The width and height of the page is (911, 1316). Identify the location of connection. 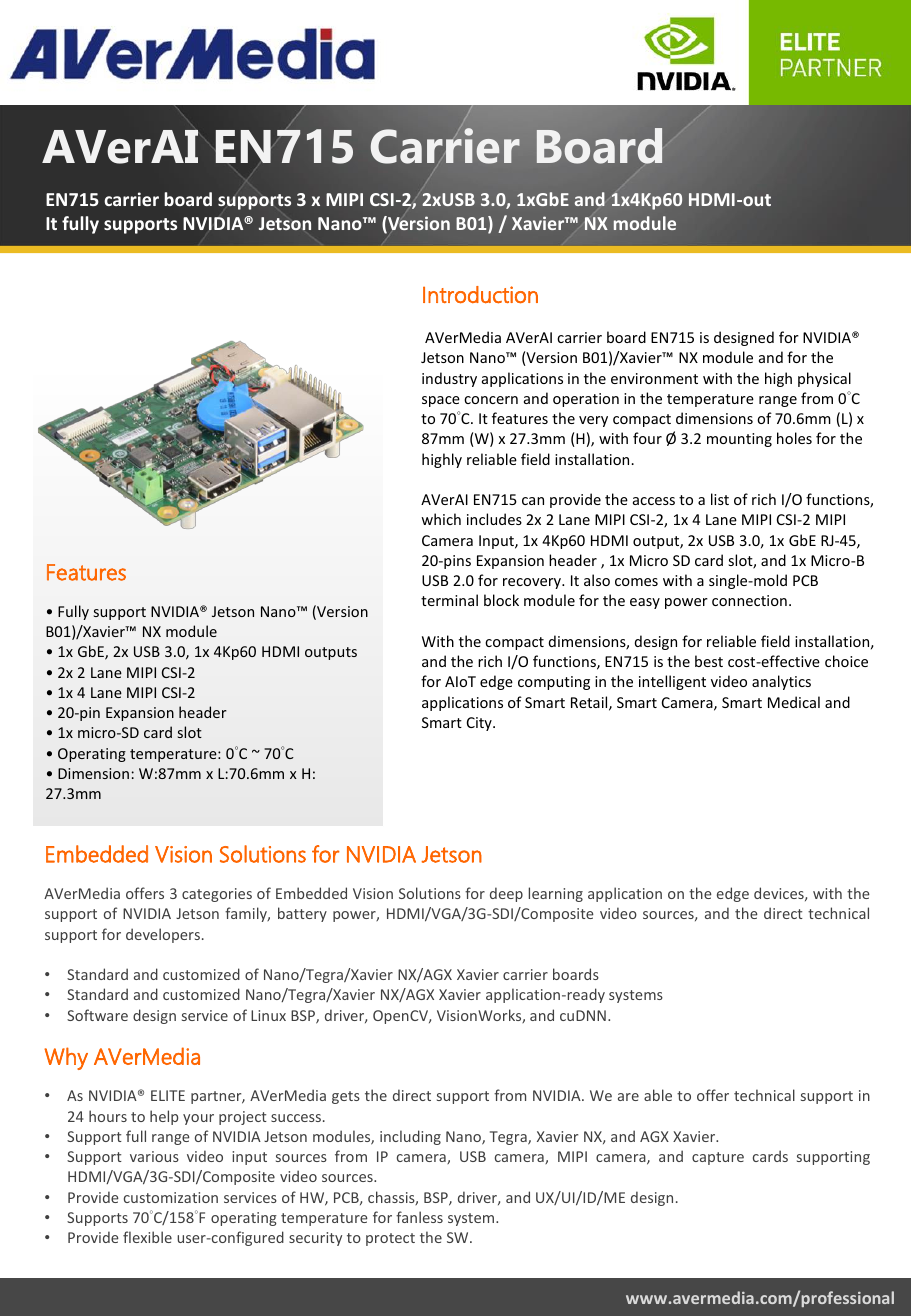
(749, 600).
